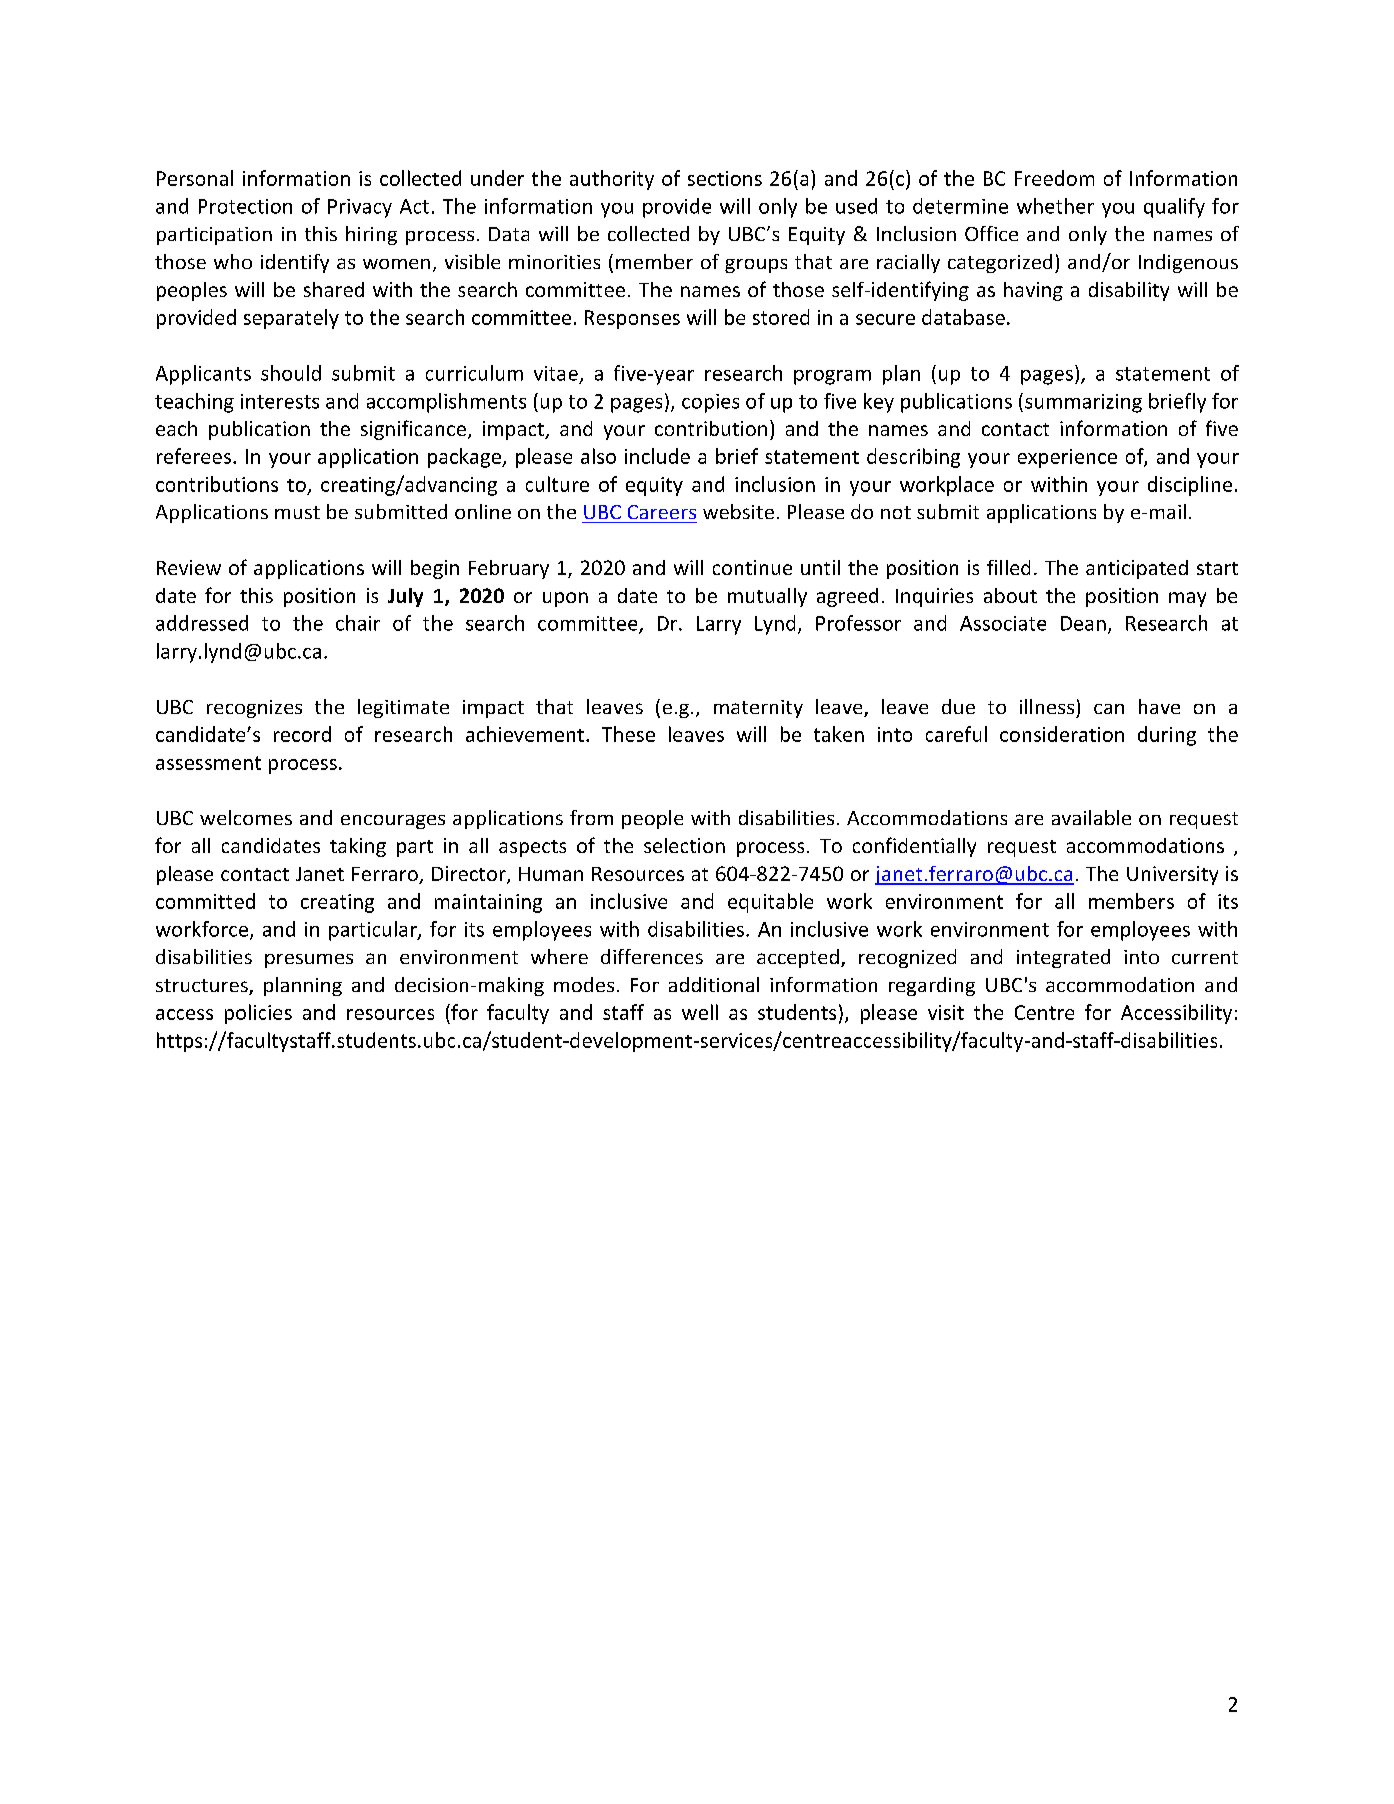  I want to click on additional, so click(714, 984).
